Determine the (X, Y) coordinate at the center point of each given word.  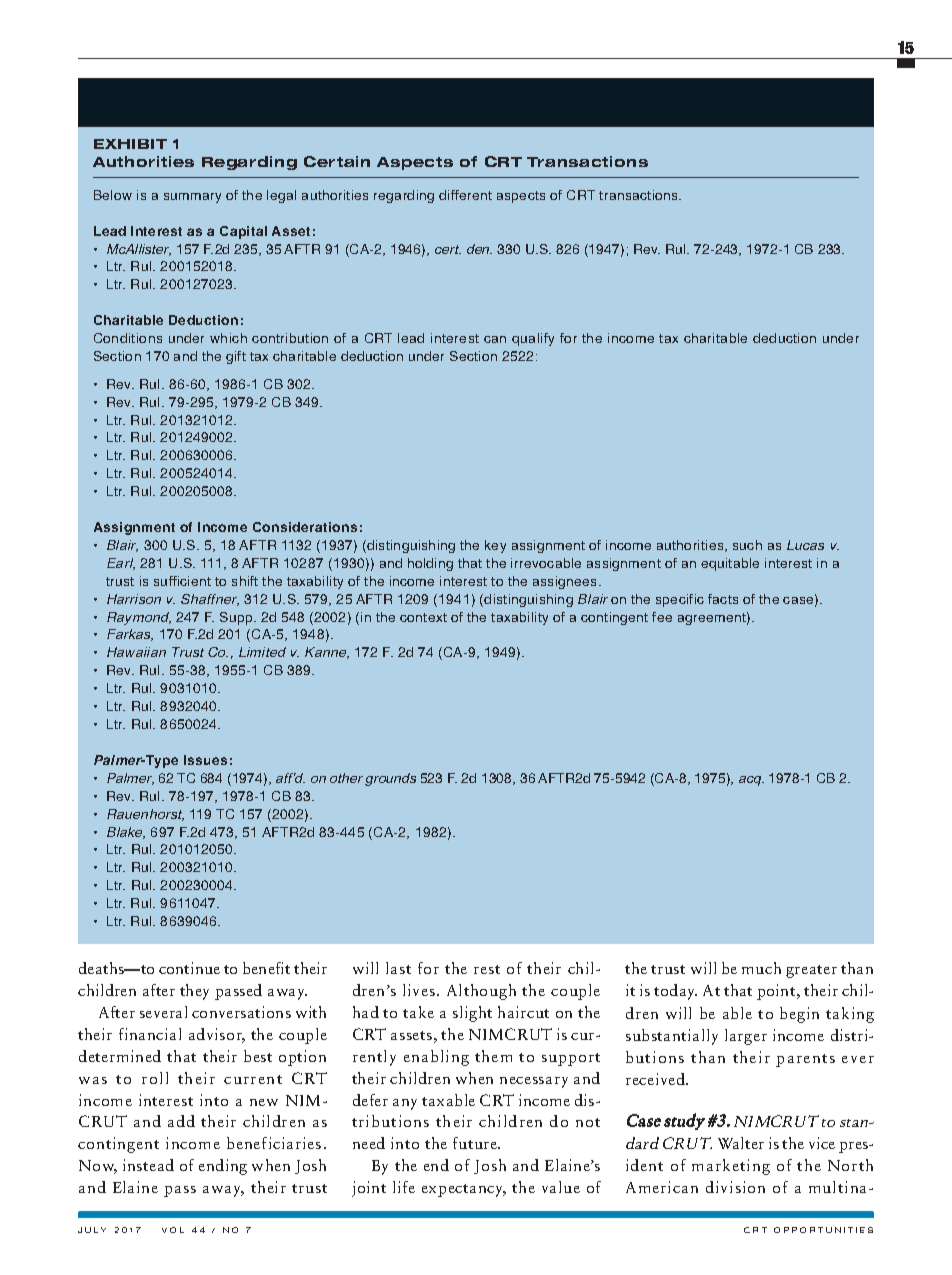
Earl (121, 564)
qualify (533, 339)
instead (148, 1165)
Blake (126, 833)
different (465, 195)
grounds (390, 779)
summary (192, 198)
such (747, 545)
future (476, 1143)
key (495, 546)
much (761, 968)
